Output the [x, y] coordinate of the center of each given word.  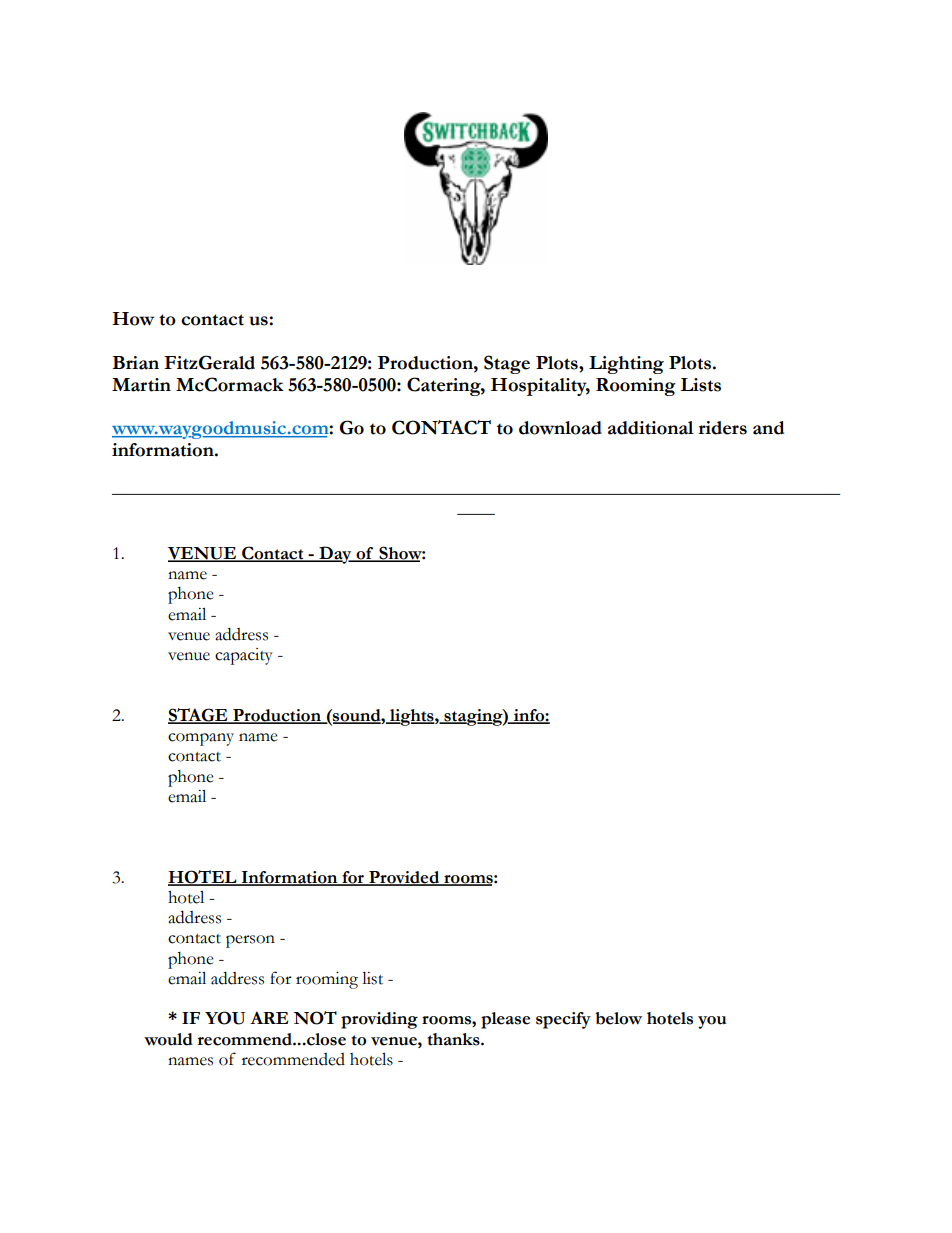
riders [723, 428]
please [505, 1020]
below [618, 1018]
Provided [404, 878]
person [250, 941]
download [560, 428]
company [201, 739]
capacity [244, 656]
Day [335, 555]
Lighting [626, 365]
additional [651, 428]
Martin [141, 385]
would [168, 1039]
